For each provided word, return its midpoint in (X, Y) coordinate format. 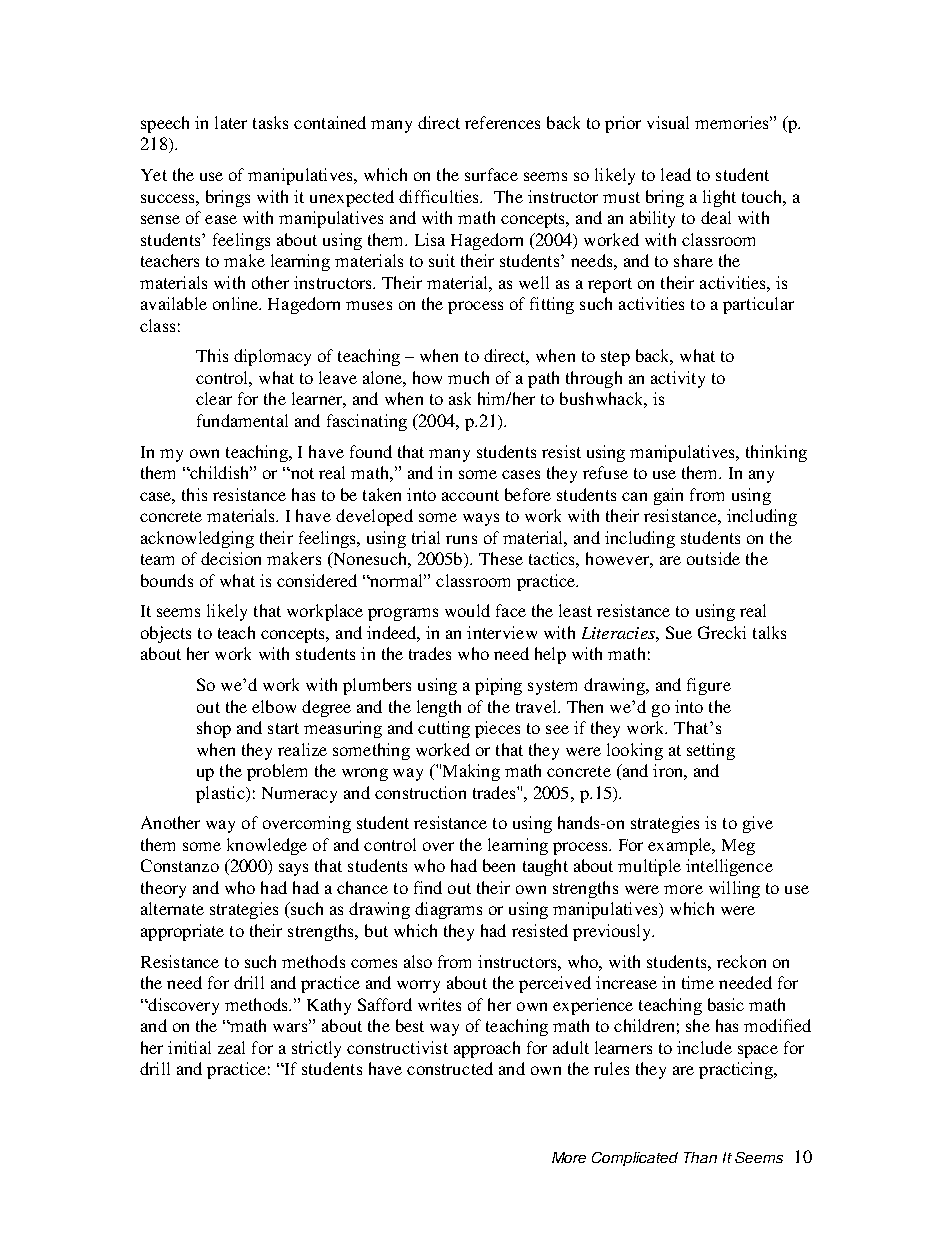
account (470, 495)
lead (676, 174)
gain (668, 496)
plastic (221, 794)
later (231, 122)
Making (471, 772)
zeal (231, 1047)
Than (700, 1157)
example (681, 846)
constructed (450, 1068)
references (502, 122)
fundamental (242, 420)
